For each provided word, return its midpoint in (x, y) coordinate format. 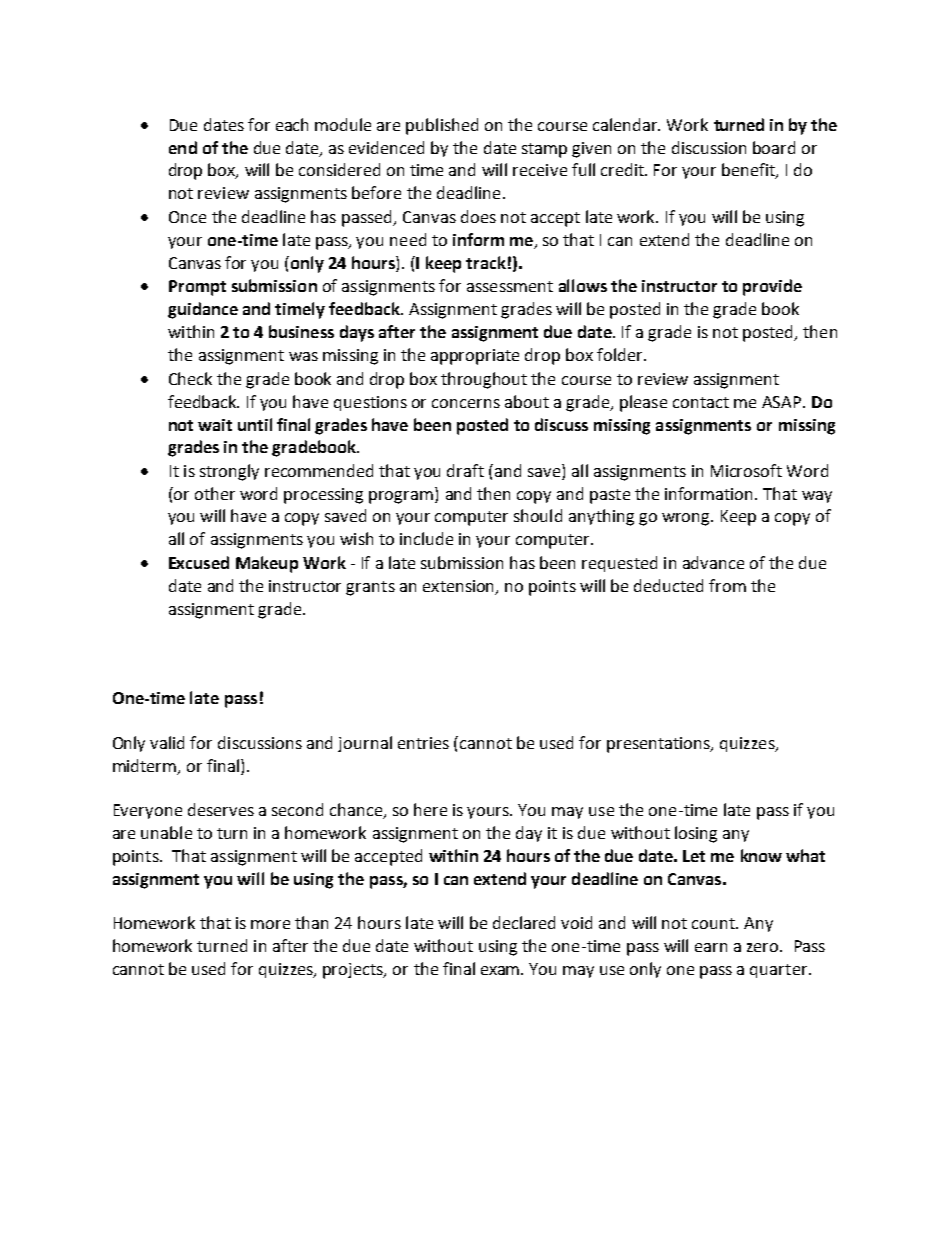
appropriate (475, 357)
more (270, 924)
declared (524, 922)
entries (423, 743)
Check (190, 378)
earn (711, 947)
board (774, 147)
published (442, 126)
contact (701, 402)
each (292, 124)
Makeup (267, 564)
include (426, 538)
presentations (659, 745)
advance (713, 562)
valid (167, 742)
